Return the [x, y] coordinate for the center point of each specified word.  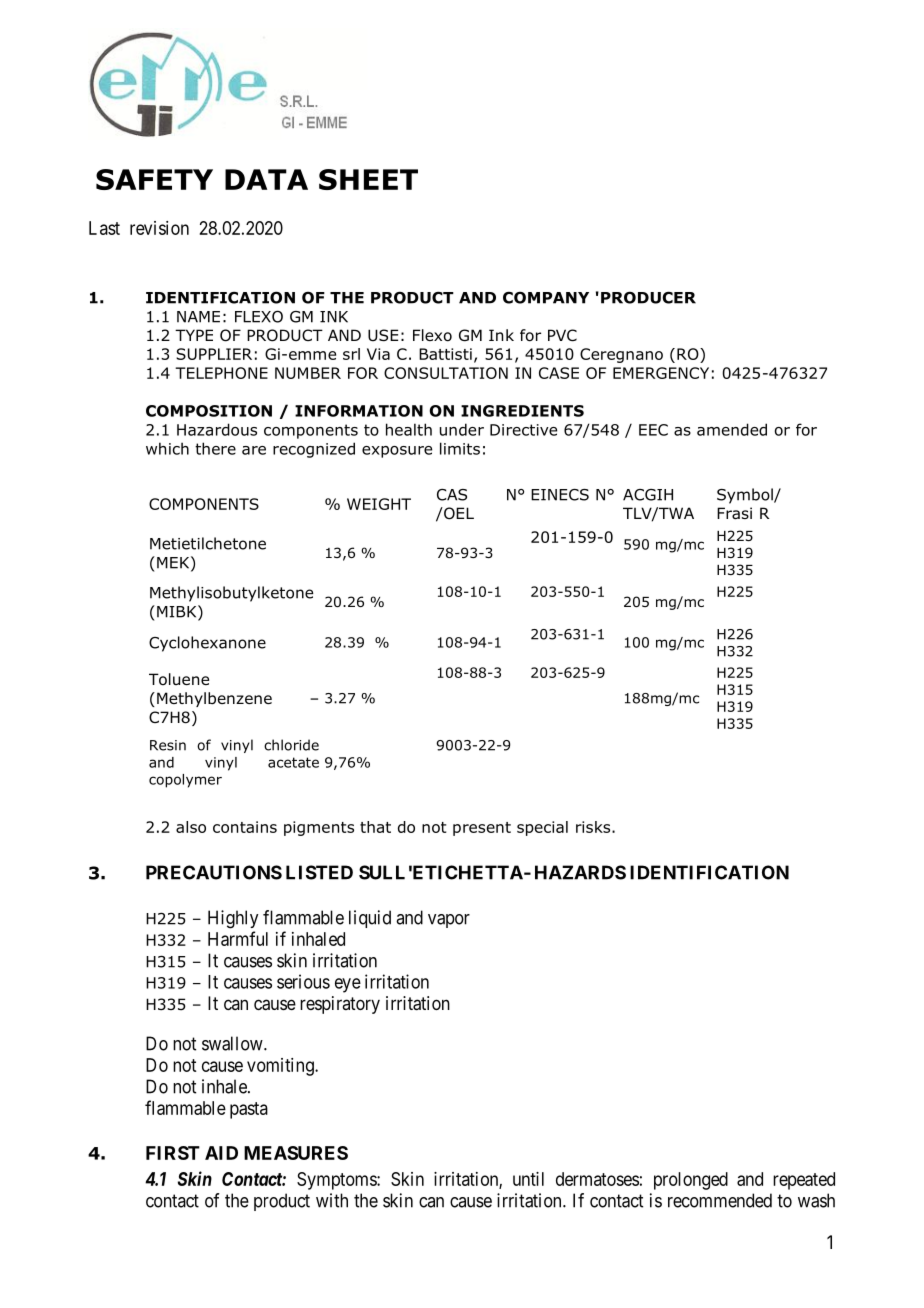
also [191, 827]
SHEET [368, 179]
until [528, 1179]
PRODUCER [648, 297]
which [167, 448]
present [482, 829]
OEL [458, 513]
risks [594, 827]
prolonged [691, 1181]
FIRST [173, 1153]
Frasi [734, 513]
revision [159, 228]
